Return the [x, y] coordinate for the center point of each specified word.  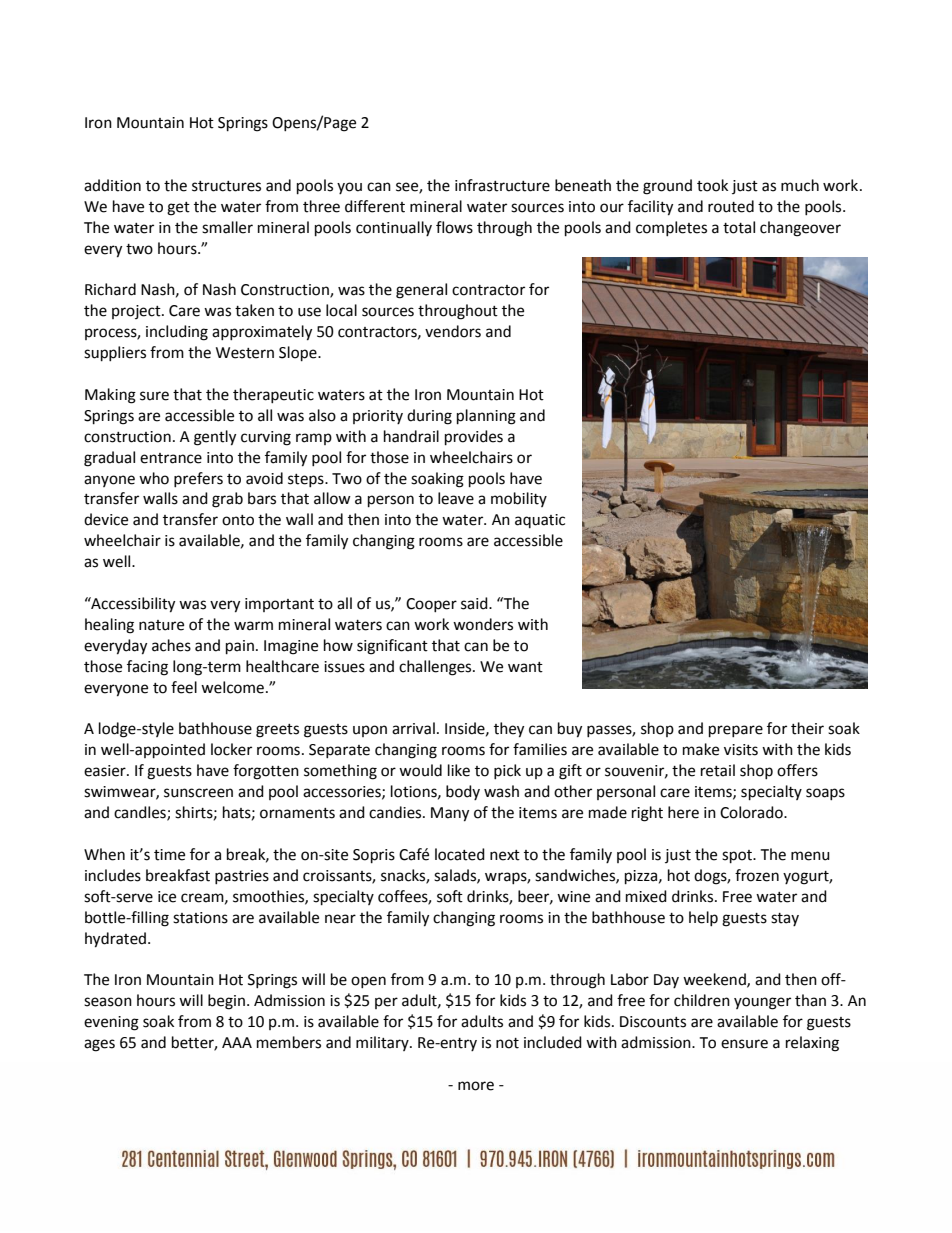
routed [731, 206]
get [178, 209]
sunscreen [198, 793]
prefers [198, 479]
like [459, 770]
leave [456, 498]
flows [454, 227]
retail [718, 770]
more [476, 1086]
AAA [237, 1042]
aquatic [540, 521]
